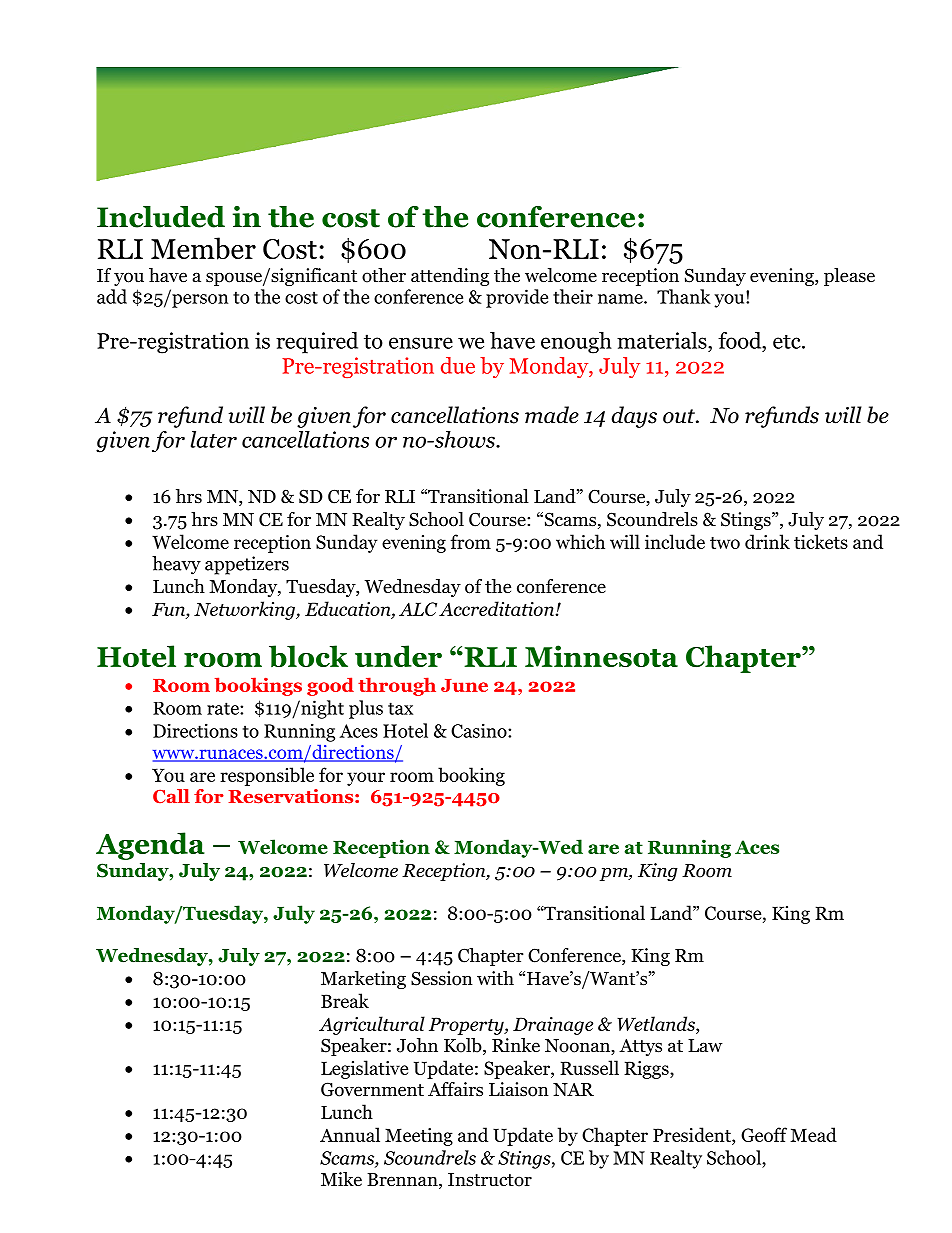 This page has width=952, height=1233. What do you see at coordinates (471, 541) in the page?
I see `from` at bounding box center [471, 541].
